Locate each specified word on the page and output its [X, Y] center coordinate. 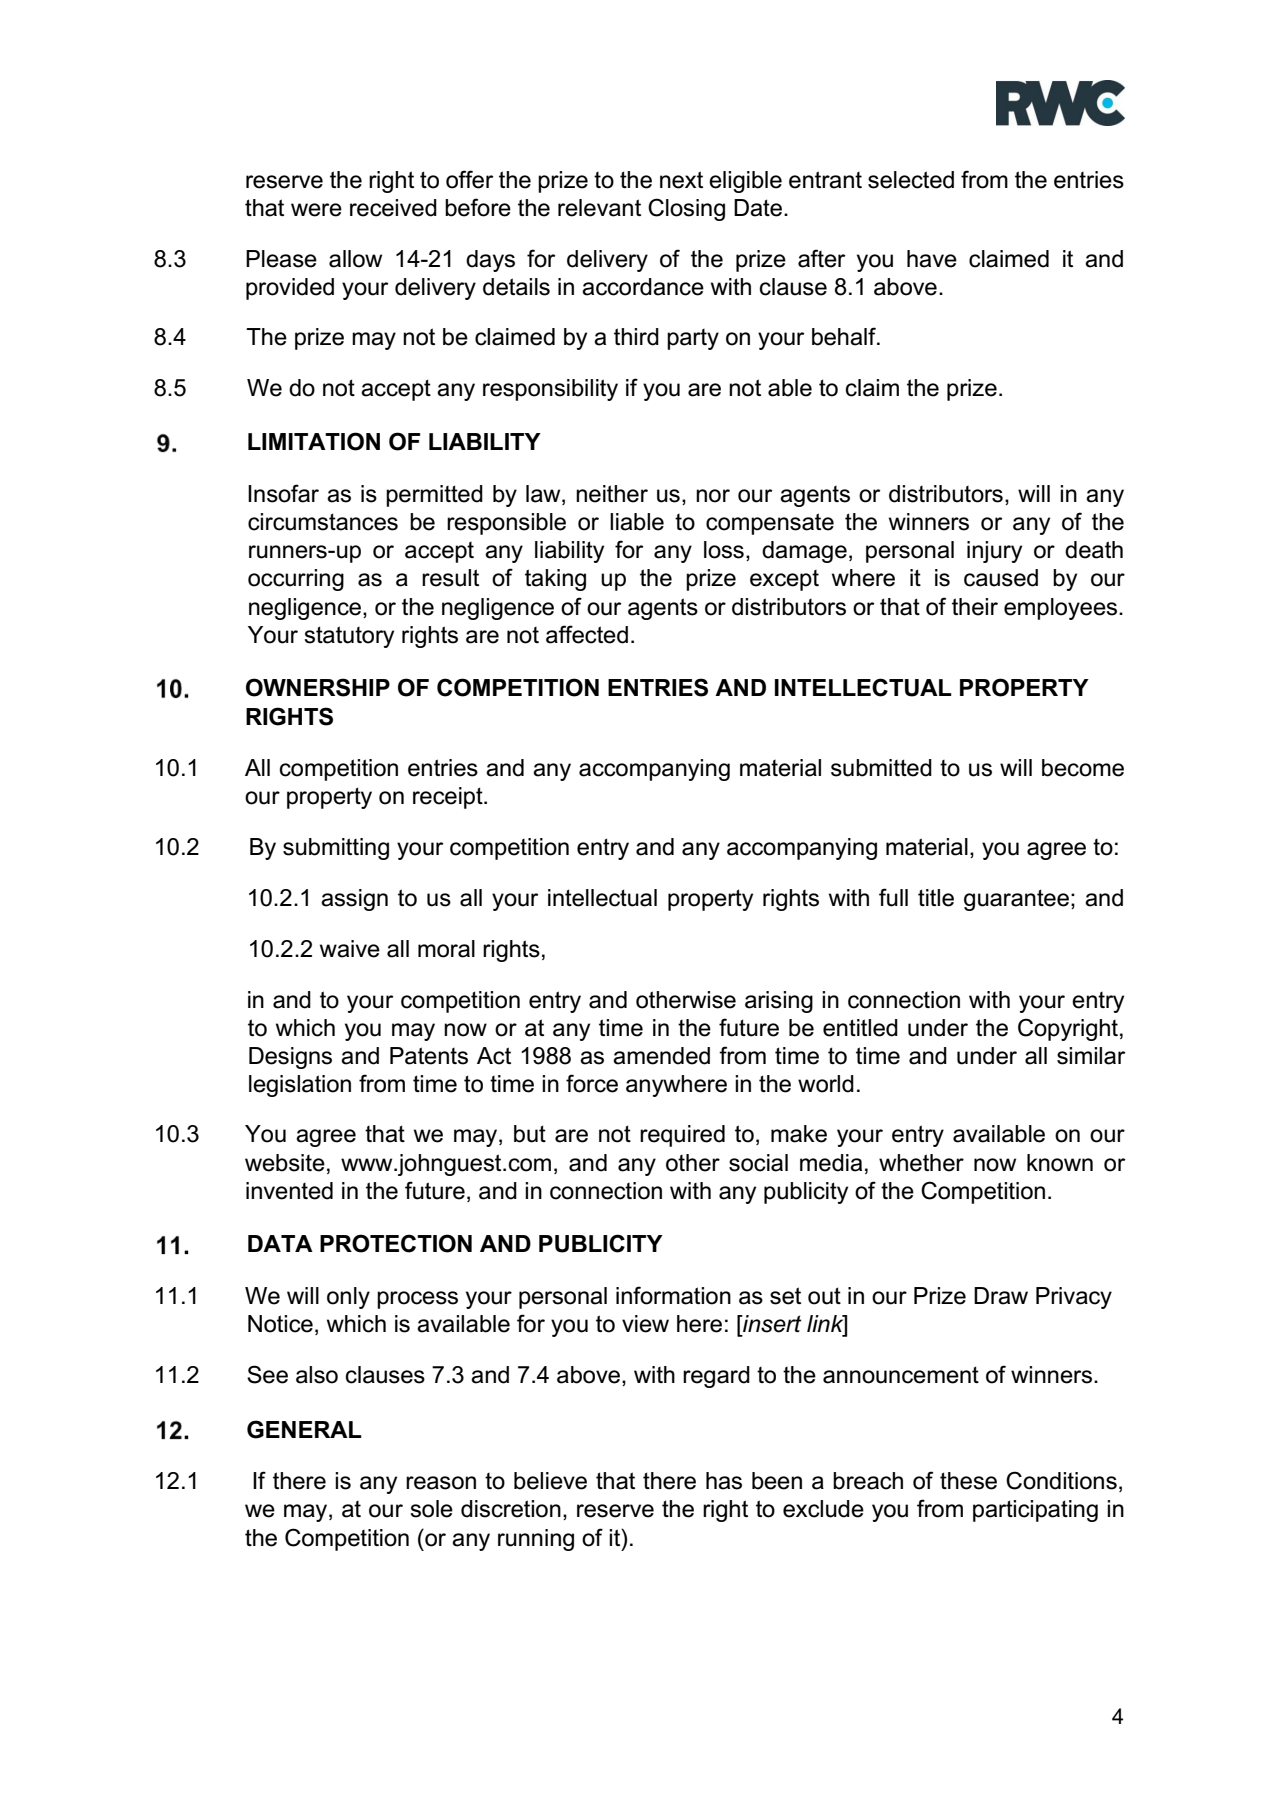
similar [1091, 1056]
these [968, 1481]
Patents [429, 1056]
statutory [349, 637]
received [393, 208]
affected [587, 634]
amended [661, 1056]
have [932, 259]
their [975, 607]
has [724, 1481]
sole [431, 1509]
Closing [686, 209]
